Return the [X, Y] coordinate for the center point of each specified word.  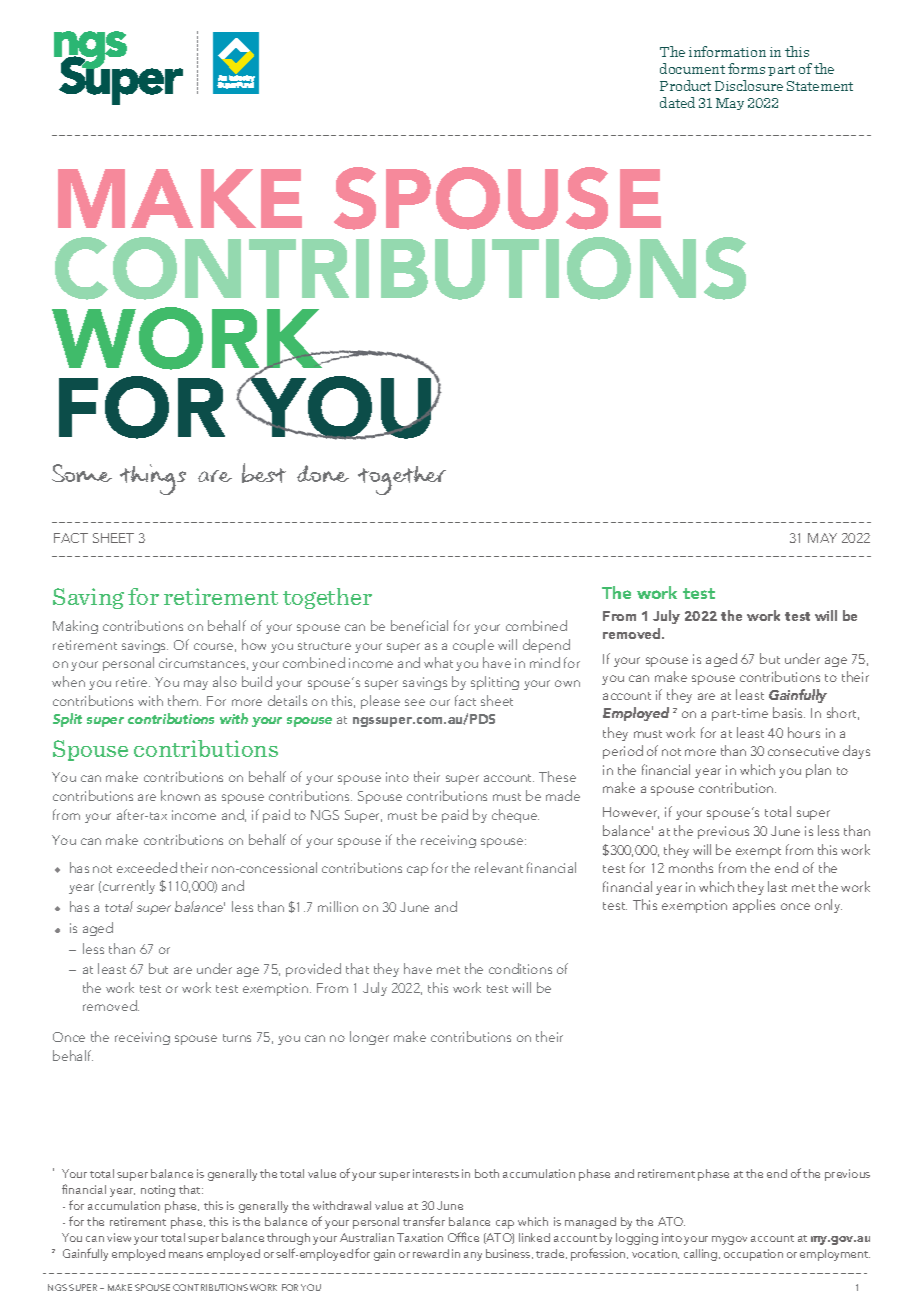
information [727, 51]
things [153, 479]
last [777, 886]
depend [546, 646]
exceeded [147, 867]
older [442, 867]
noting [158, 1191]
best [264, 473]
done [323, 473]
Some [82, 473]
